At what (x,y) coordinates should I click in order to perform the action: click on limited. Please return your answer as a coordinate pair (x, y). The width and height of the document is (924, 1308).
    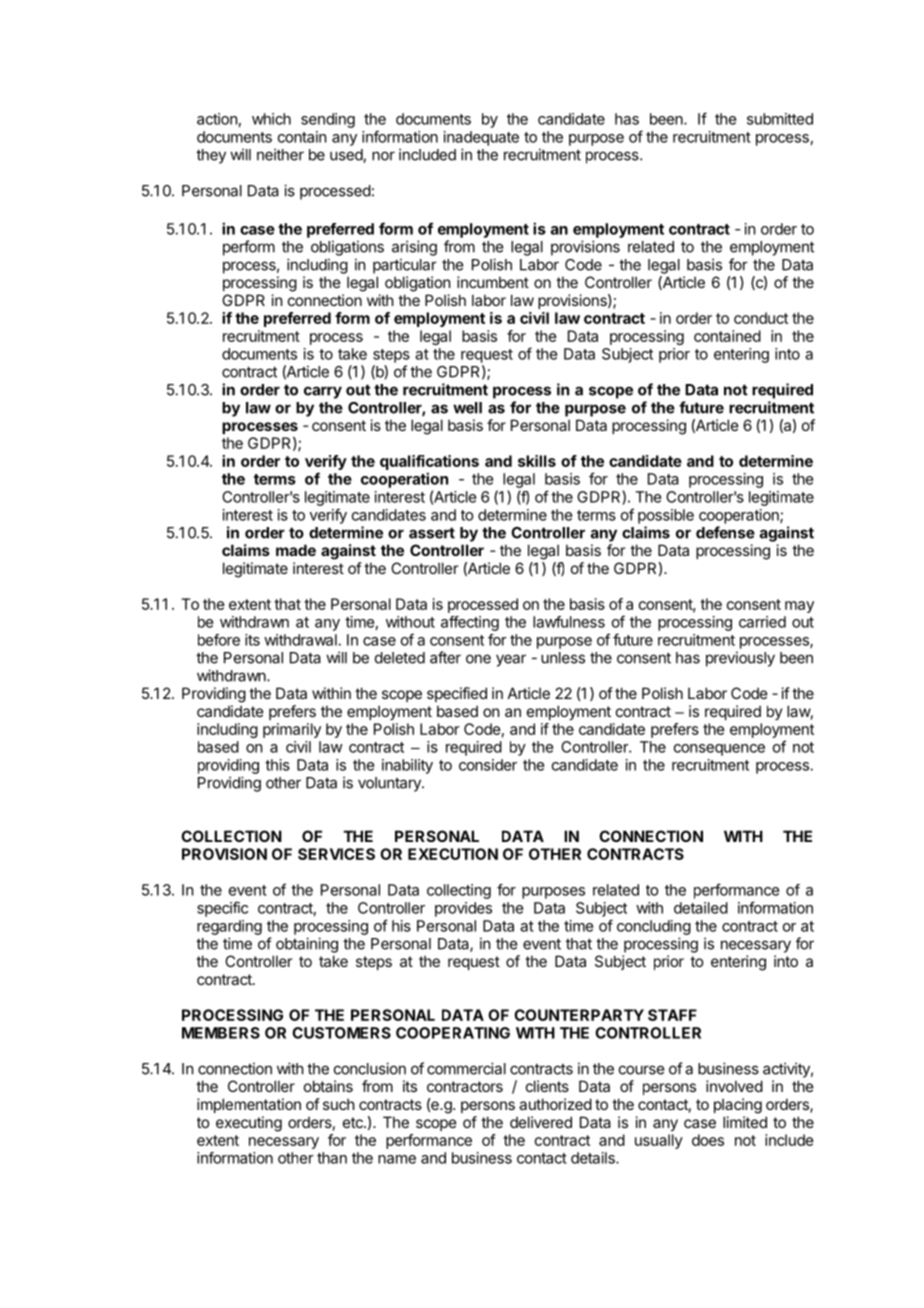
    Looking at the image, I should click on (745, 1122).
